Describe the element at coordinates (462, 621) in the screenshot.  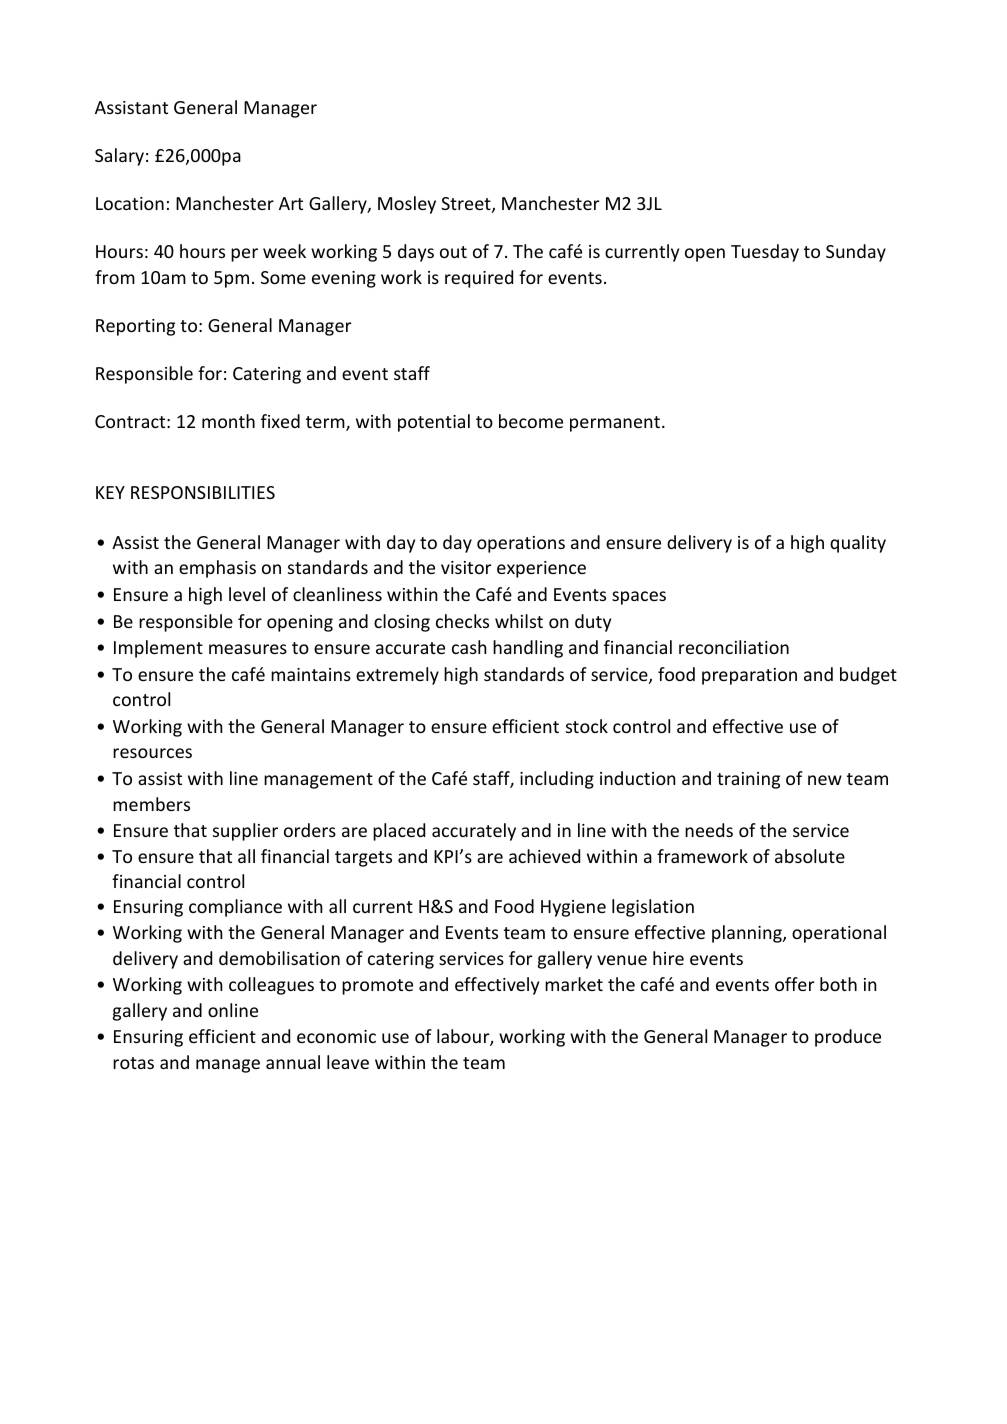
I see `checks` at that location.
